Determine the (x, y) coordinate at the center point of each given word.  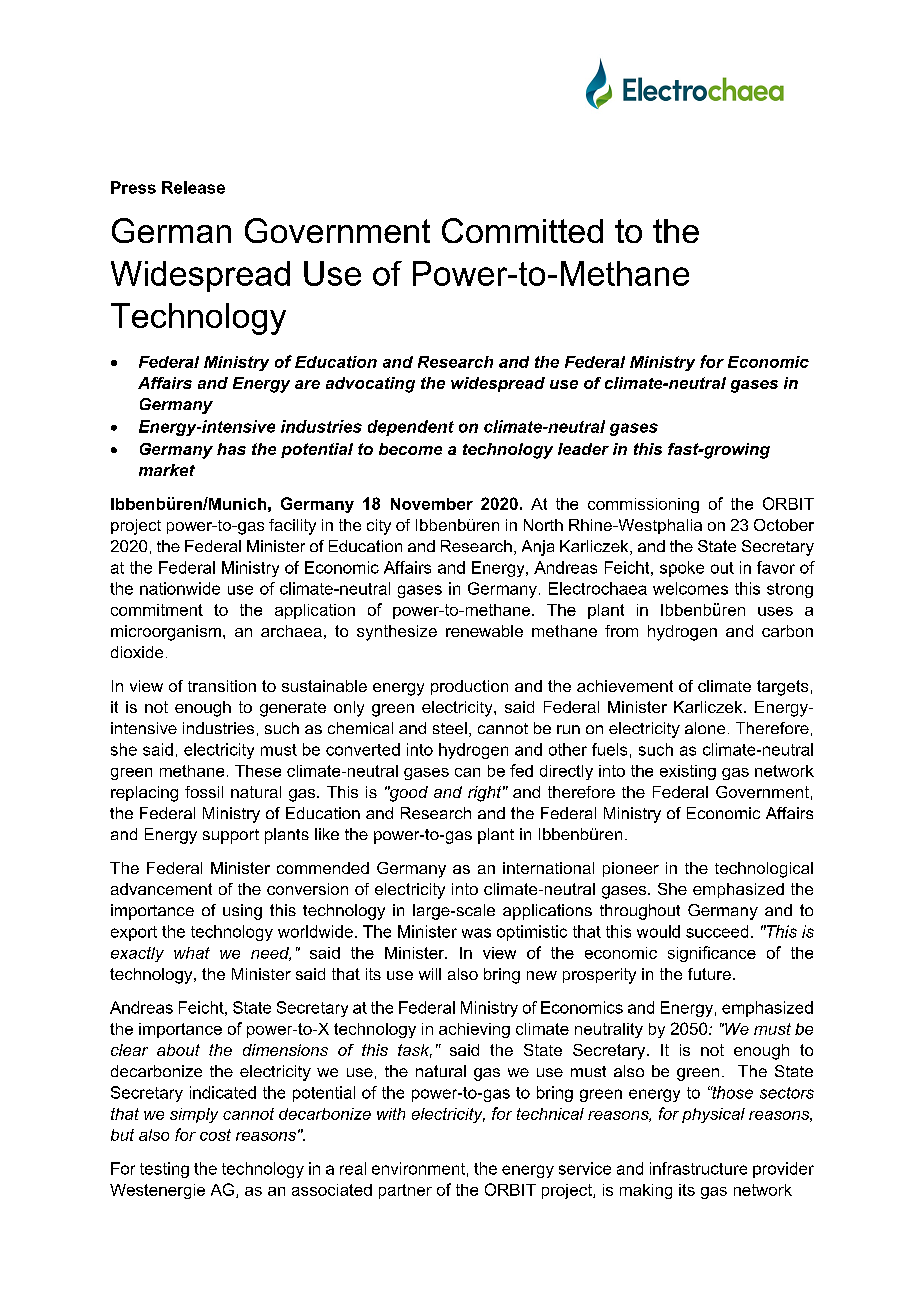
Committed (522, 230)
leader (583, 449)
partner (405, 1191)
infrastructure (698, 1168)
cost (215, 1135)
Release (193, 187)
